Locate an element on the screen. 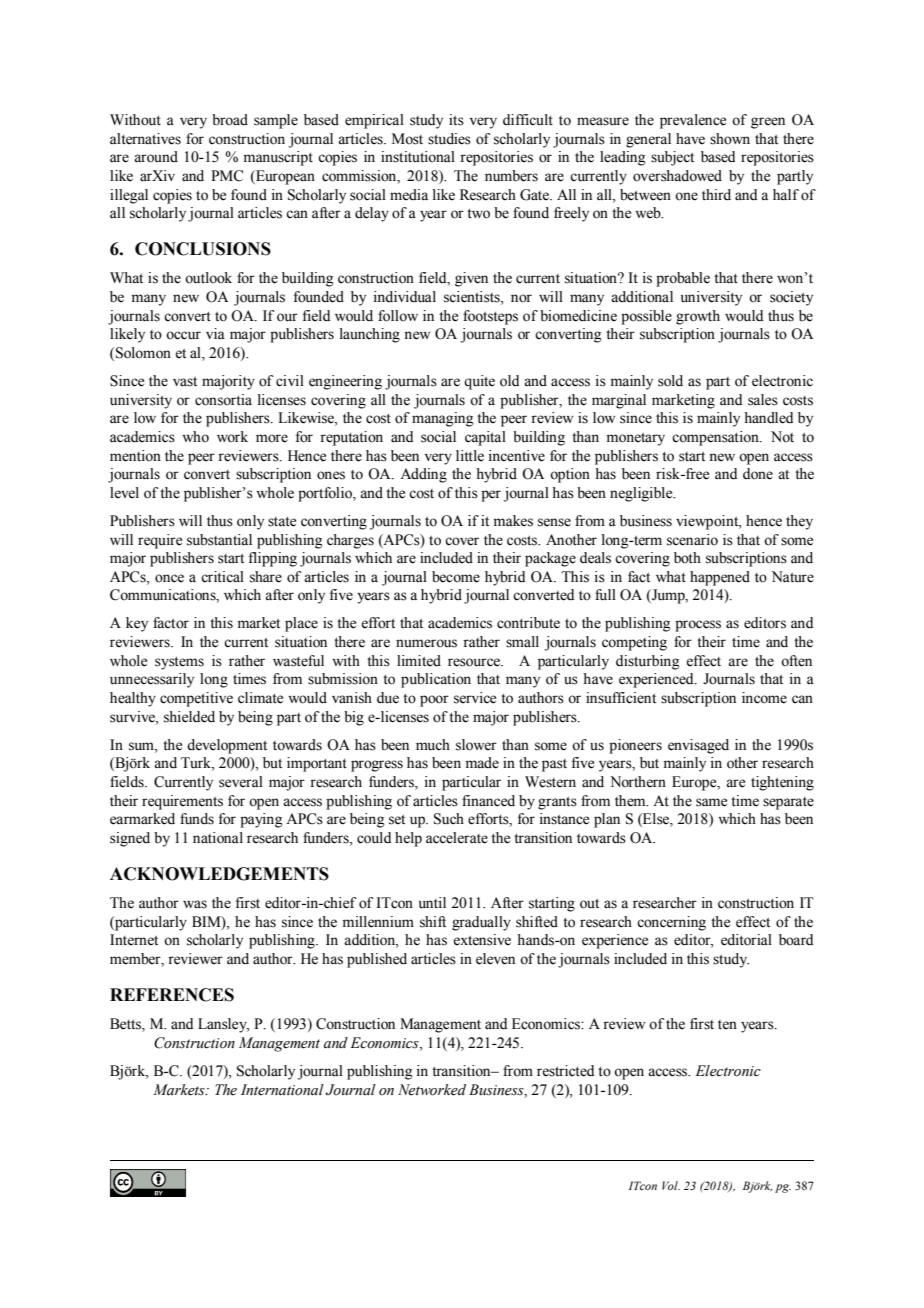 This screenshot has width=924, height=1308. PMC is located at coordinates (227, 176).
